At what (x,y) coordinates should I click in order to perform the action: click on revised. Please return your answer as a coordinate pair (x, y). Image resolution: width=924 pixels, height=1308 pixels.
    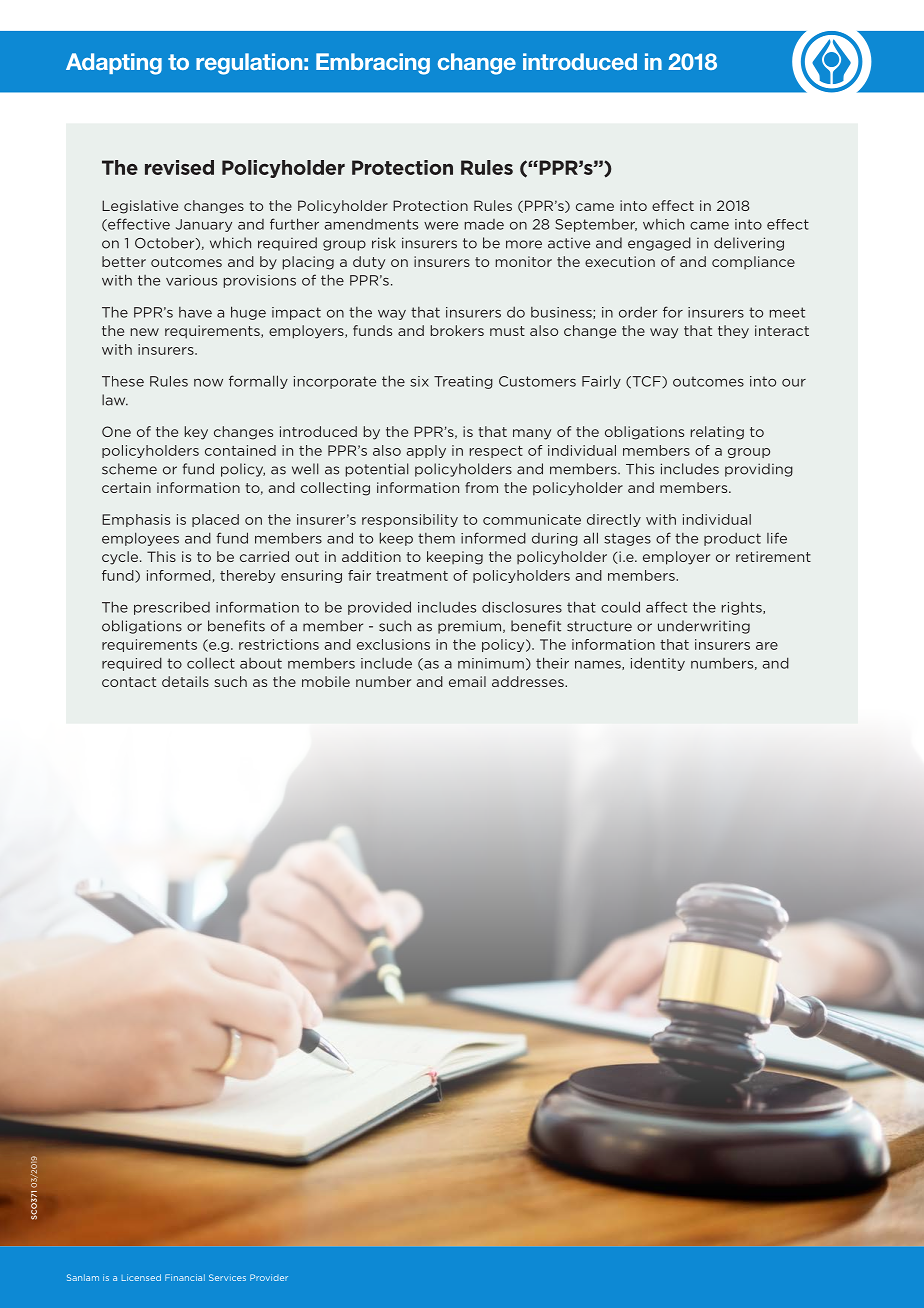
    Looking at the image, I should click on (179, 167).
